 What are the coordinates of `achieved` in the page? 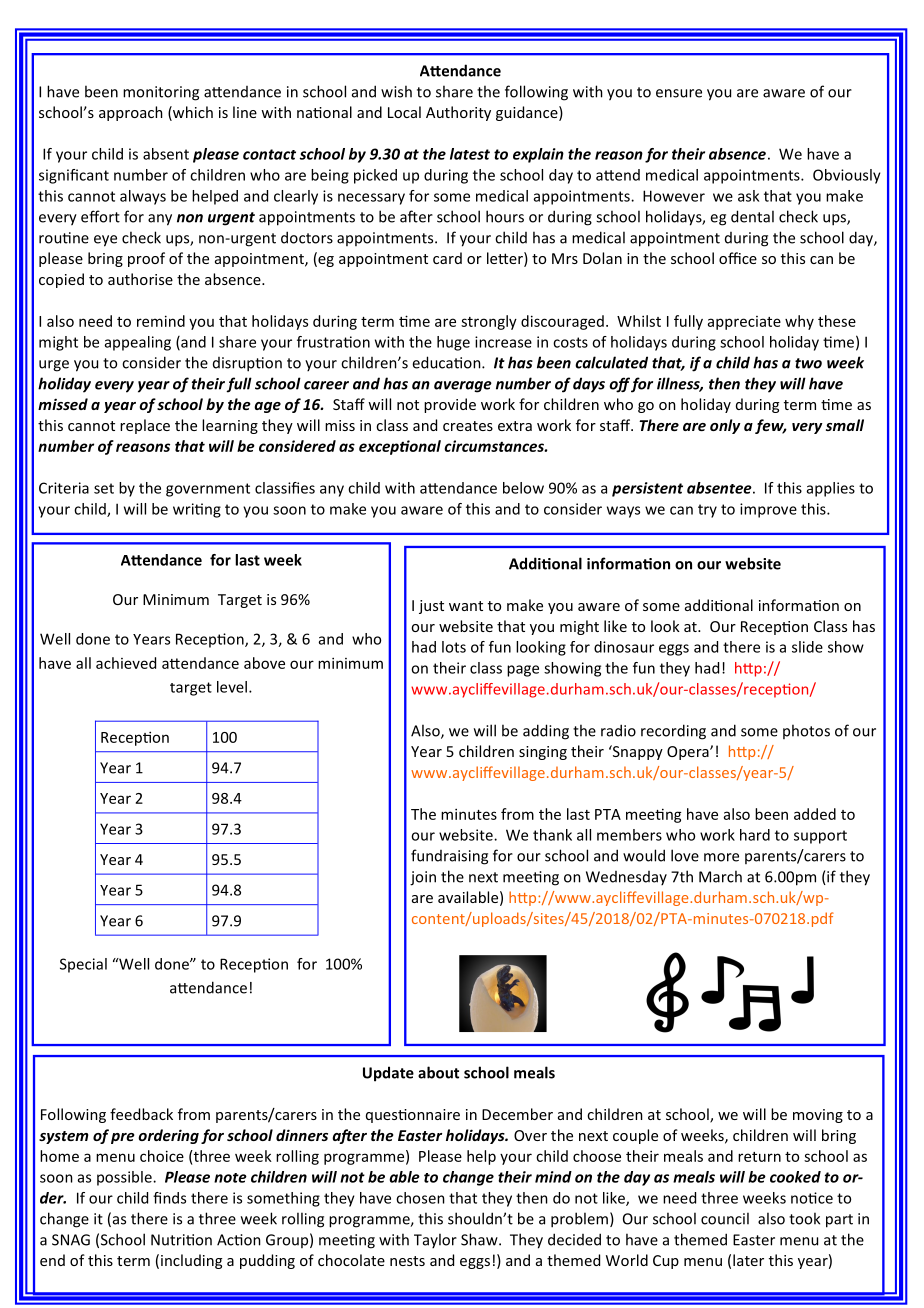 It's located at (126, 663).
